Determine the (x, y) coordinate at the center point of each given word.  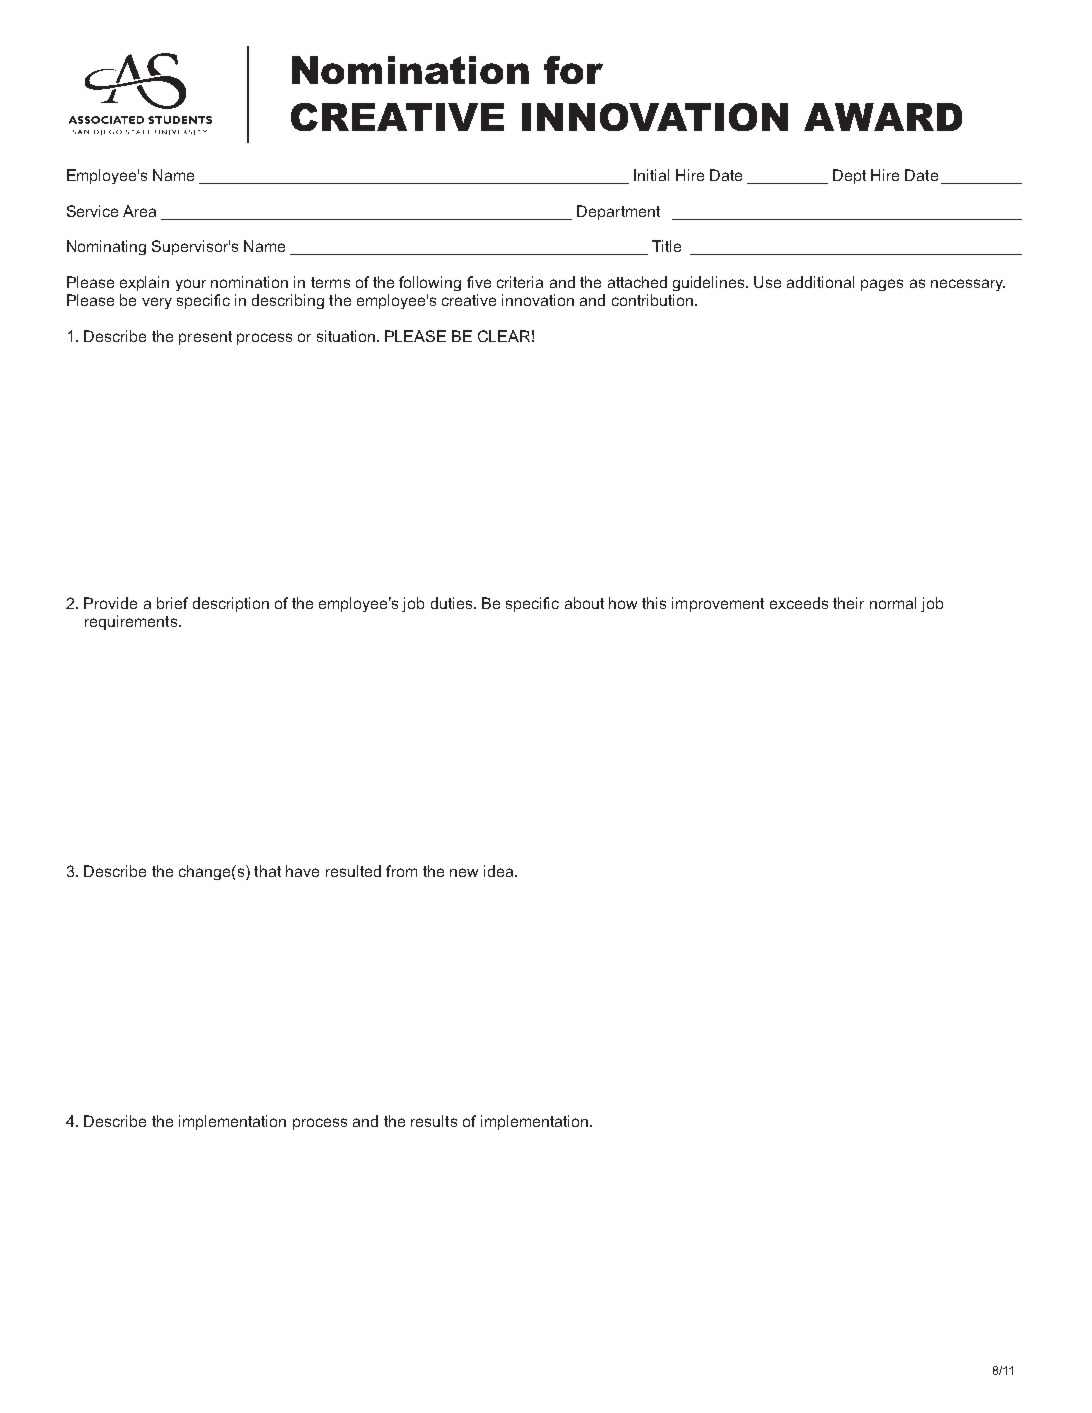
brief (172, 603)
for (573, 70)
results (434, 1121)
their (848, 603)
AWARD (883, 117)
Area (139, 211)
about (584, 603)
